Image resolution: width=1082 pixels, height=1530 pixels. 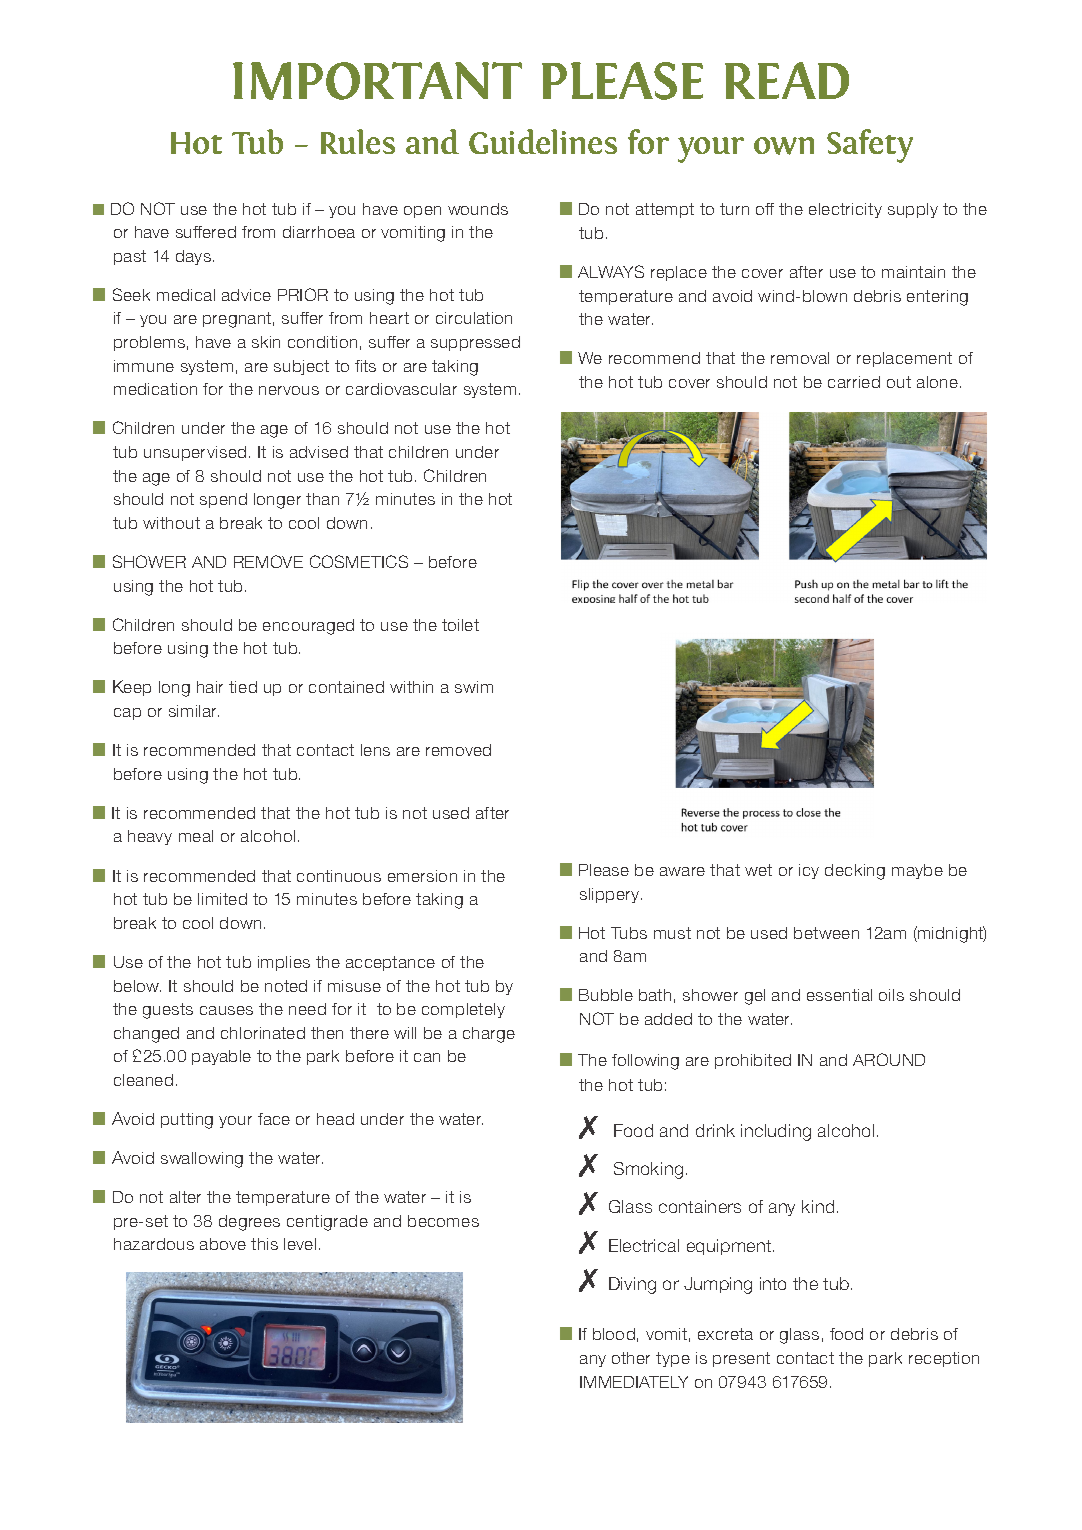 What do you see at coordinates (614, 1334) in the screenshot?
I see `blood` at bounding box center [614, 1334].
